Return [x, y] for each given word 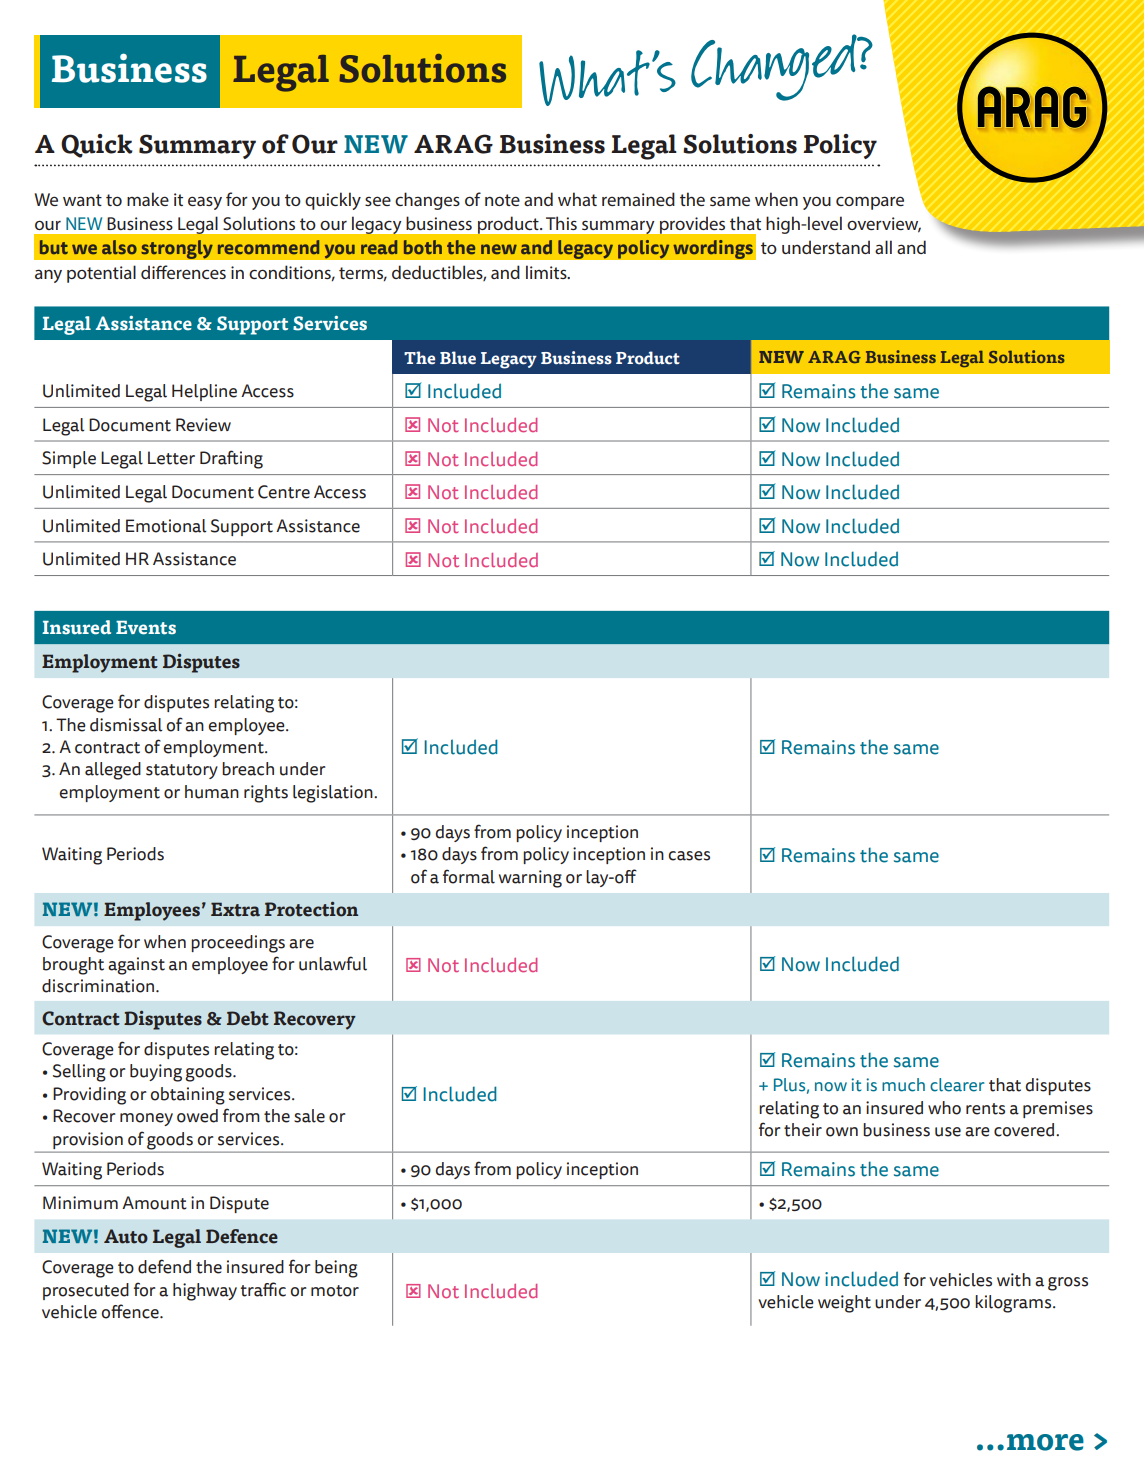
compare [870, 203]
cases [689, 856]
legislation [334, 794]
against [136, 966]
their [803, 1130]
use [948, 1132]
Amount [154, 1203]
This [561, 223]
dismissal [126, 725]
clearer [957, 1085]
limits [547, 272]
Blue [458, 358]
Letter [171, 458]
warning [530, 879]
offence [131, 1311]
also [119, 247]
